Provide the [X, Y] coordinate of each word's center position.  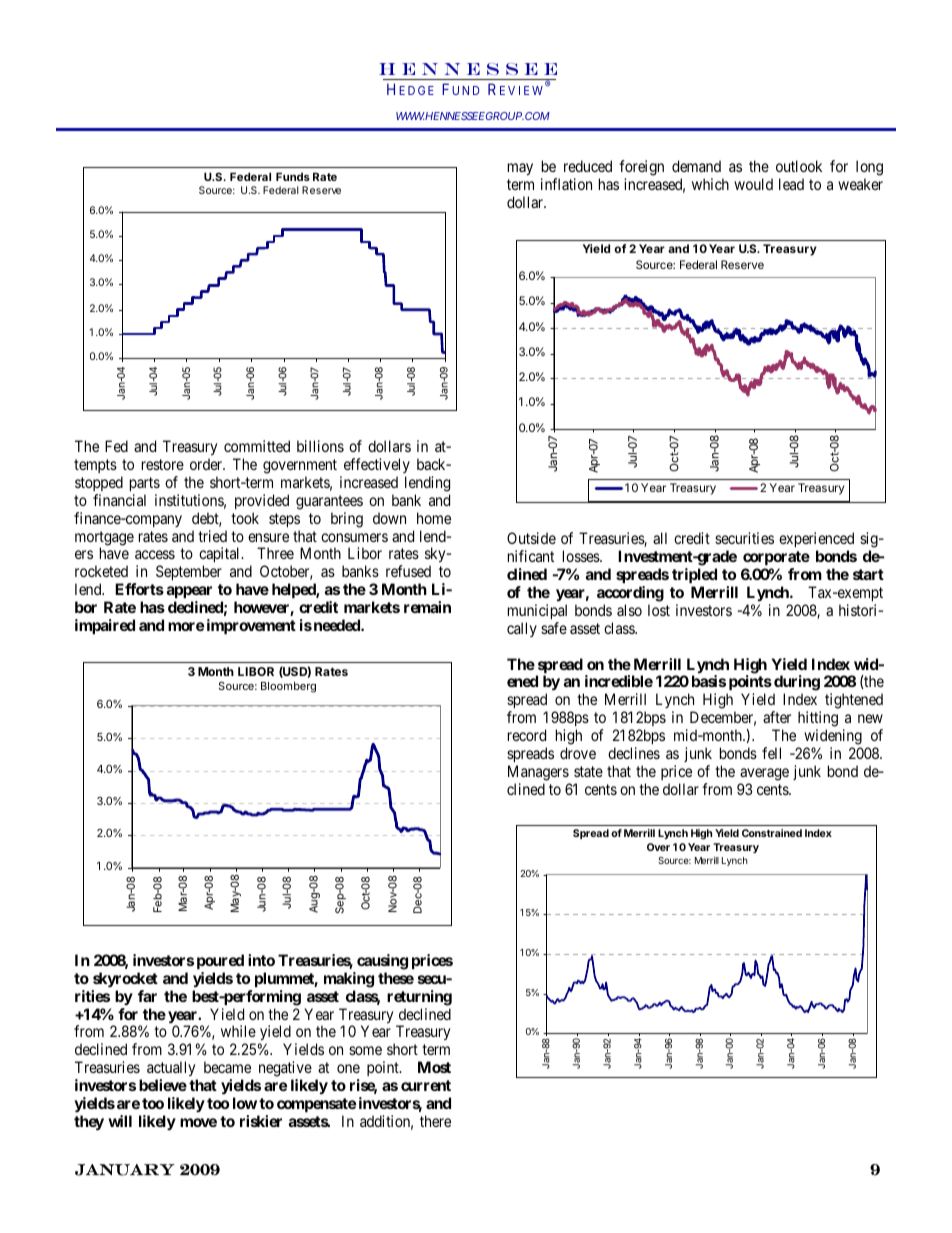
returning [419, 998]
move [198, 1122]
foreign [641, 169]
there [435, 1121]
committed [257, 446]
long [869, 169]
